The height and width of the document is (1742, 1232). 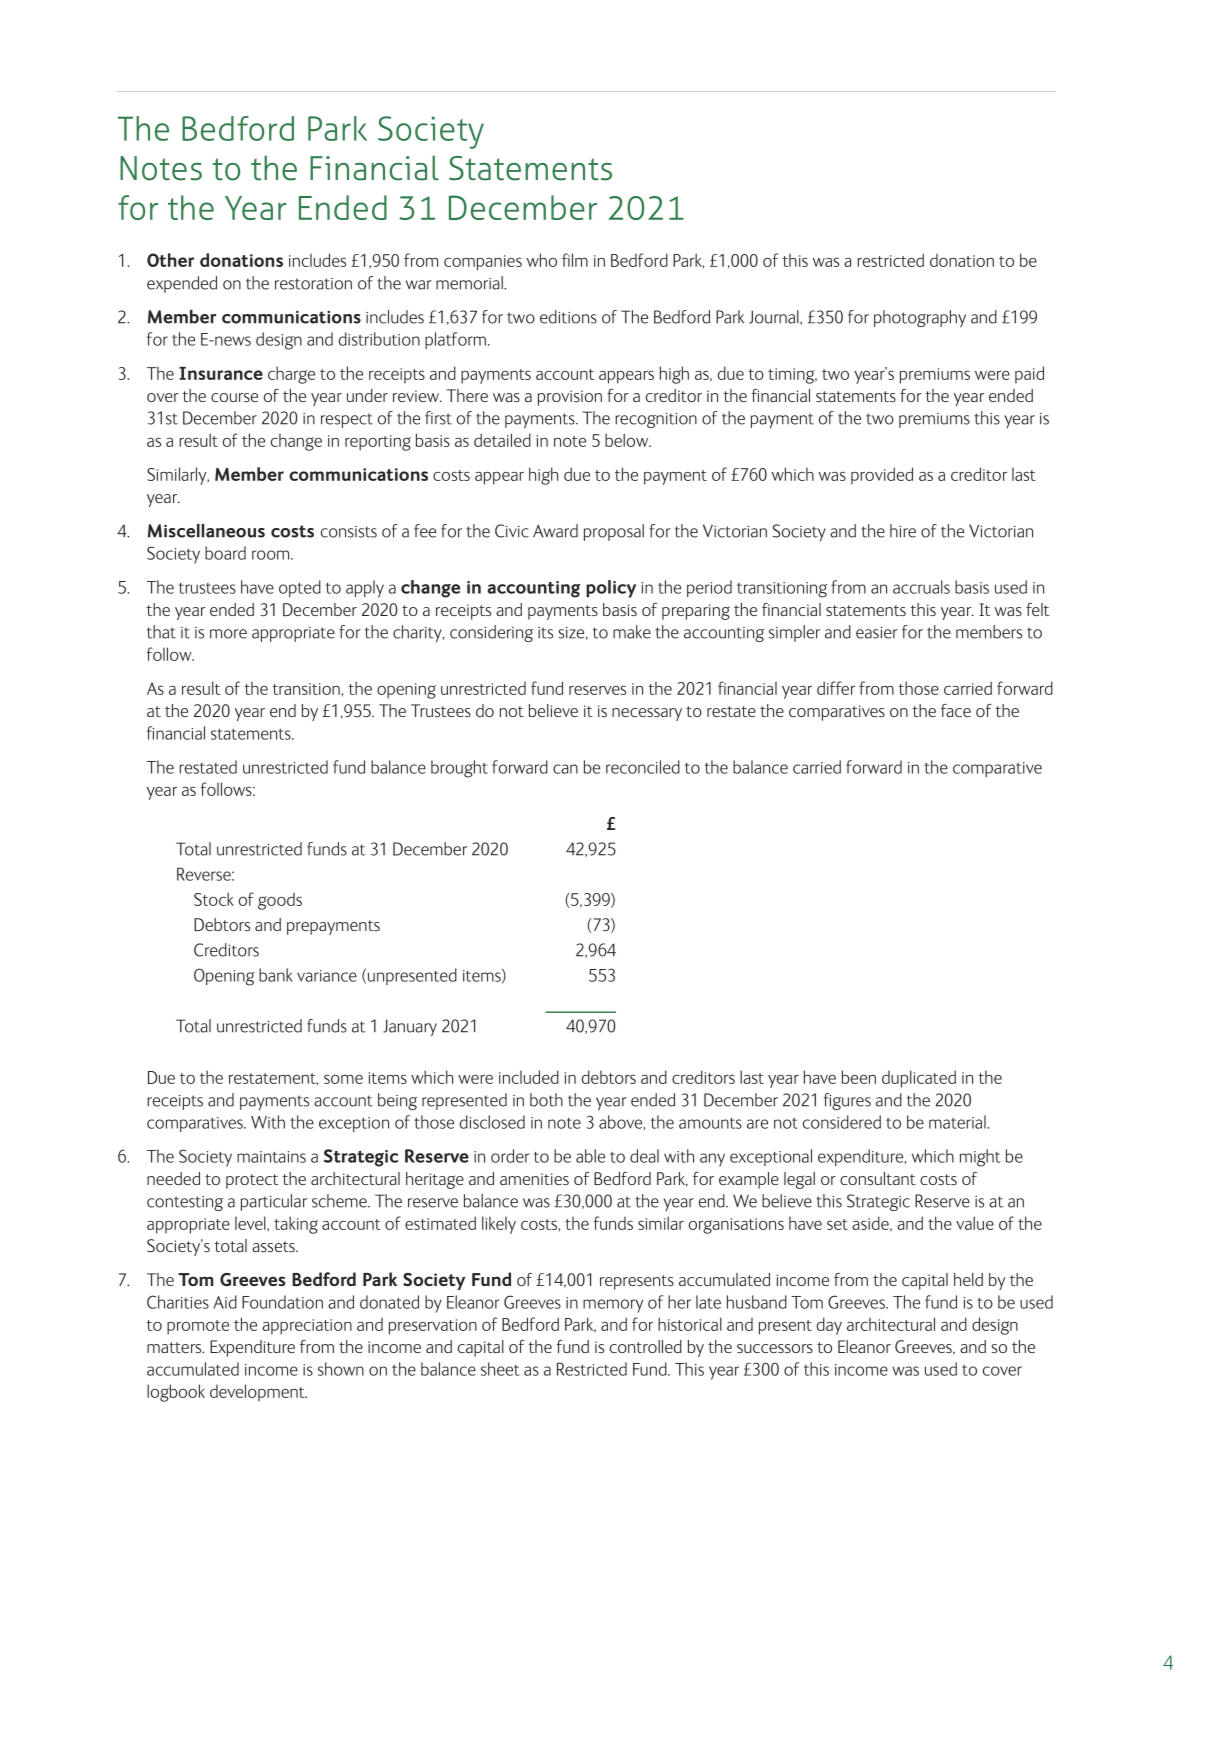 What do you see at coordinates (919, 1079) in the document?
I see `duplicated` at bounding box center [919, 1079].
